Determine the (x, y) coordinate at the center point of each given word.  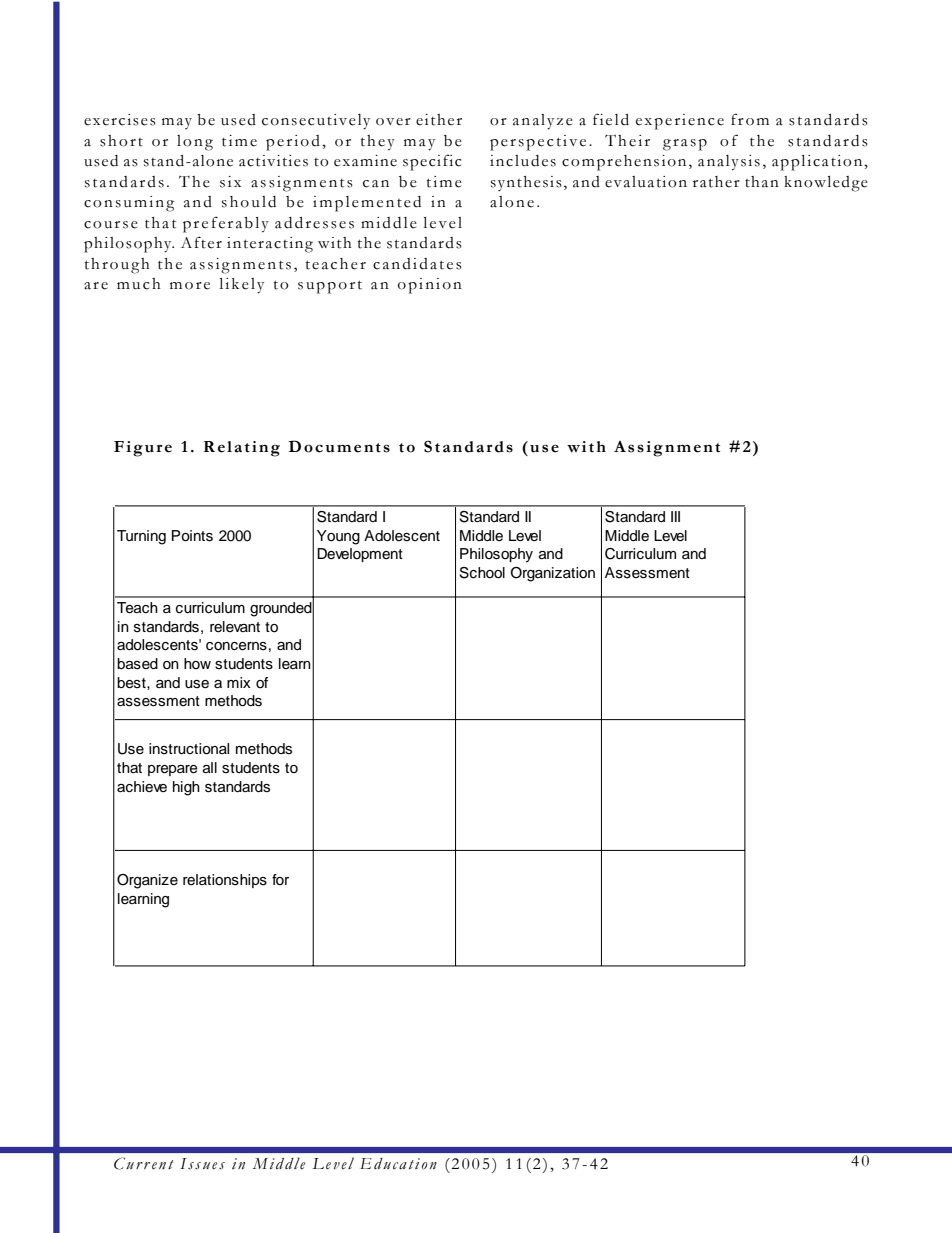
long (195, 143)
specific (432, 162)
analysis (729, 163)
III (675, 516)
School (482, 573)
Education (398, 1164)
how (197, 664)
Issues (202, 1164)
